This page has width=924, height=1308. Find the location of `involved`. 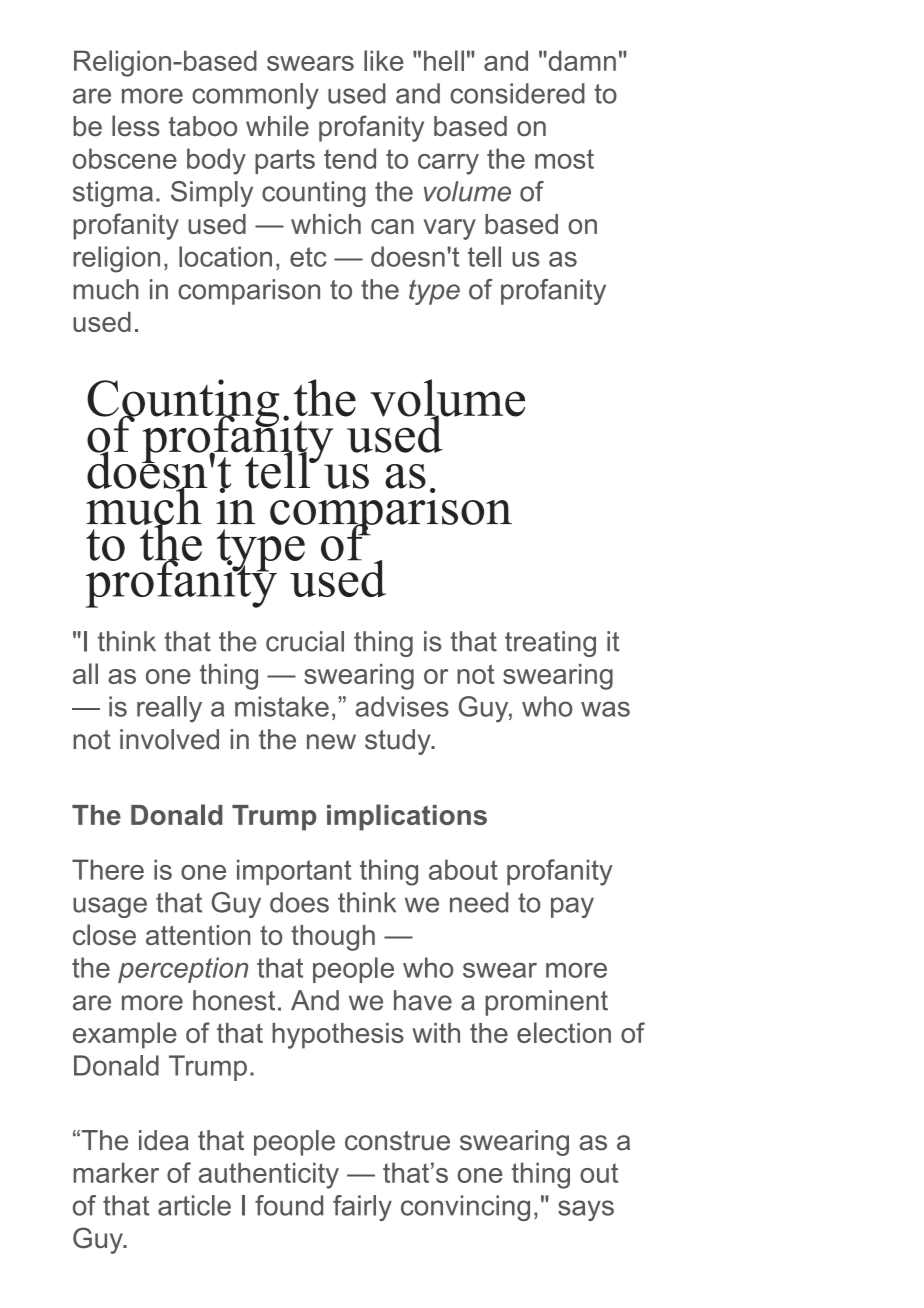

involved is located at coordinates (169, 739).
